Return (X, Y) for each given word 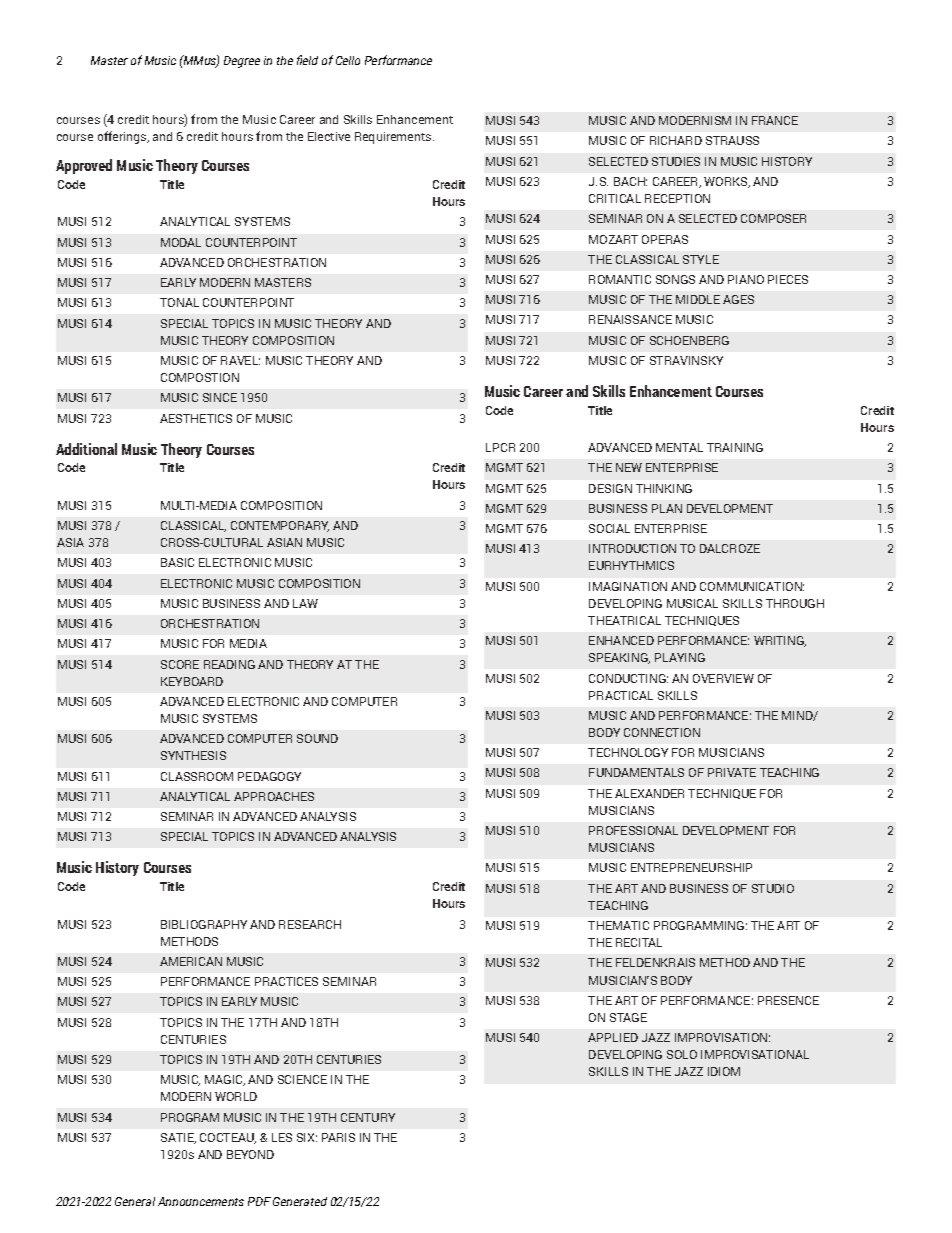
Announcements (201, 1201)
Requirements (394, 138)
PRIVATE (732, 772)
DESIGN (610, 488)
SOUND (317, 738)
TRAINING (735, 447)
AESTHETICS (196, 418)
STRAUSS (732, 140)
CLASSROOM (197, 776)
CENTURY (368, 1117)
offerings (123, 137)
